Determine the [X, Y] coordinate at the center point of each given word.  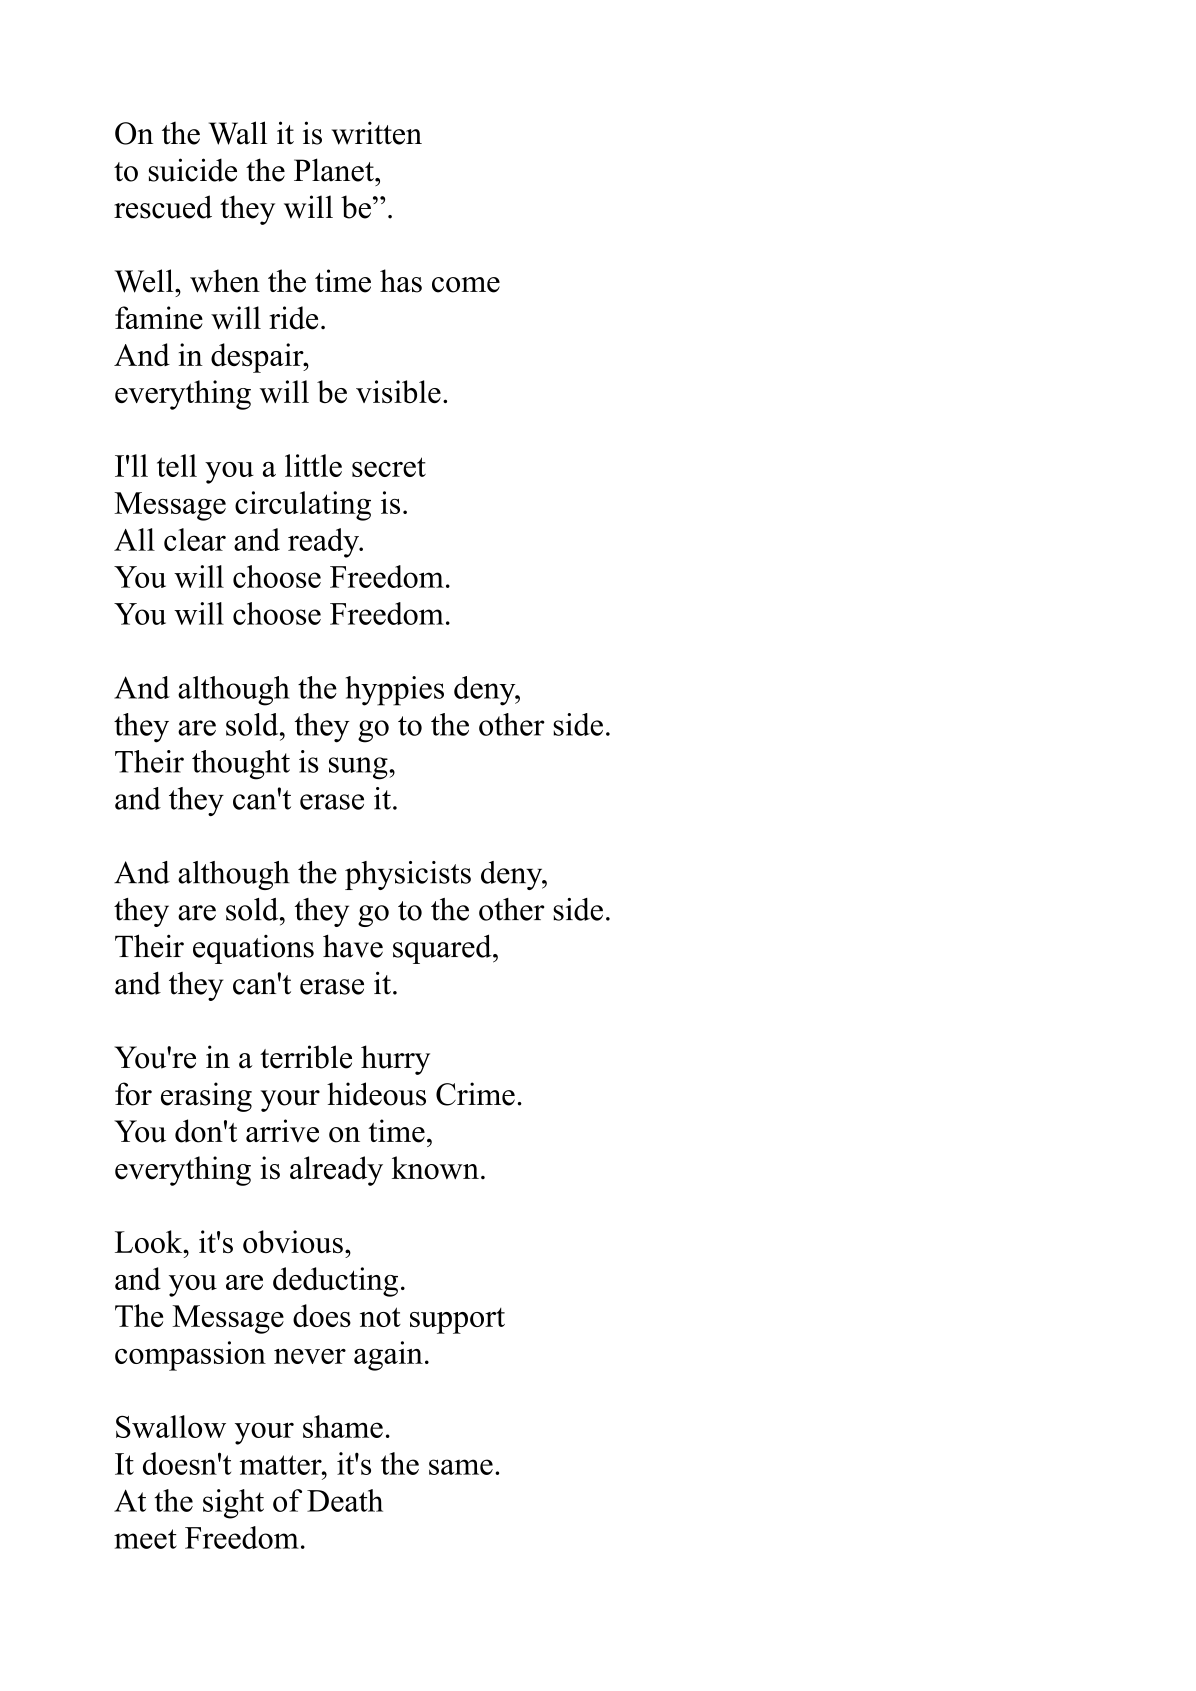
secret [389, 467]
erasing [206, 1097]
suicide [193, 170]
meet [145, 1539]
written [377, 133]
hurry [395, 1060]
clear [195, 539]
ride [293, 318]
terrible [306, 1057]
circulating [303, 506]
